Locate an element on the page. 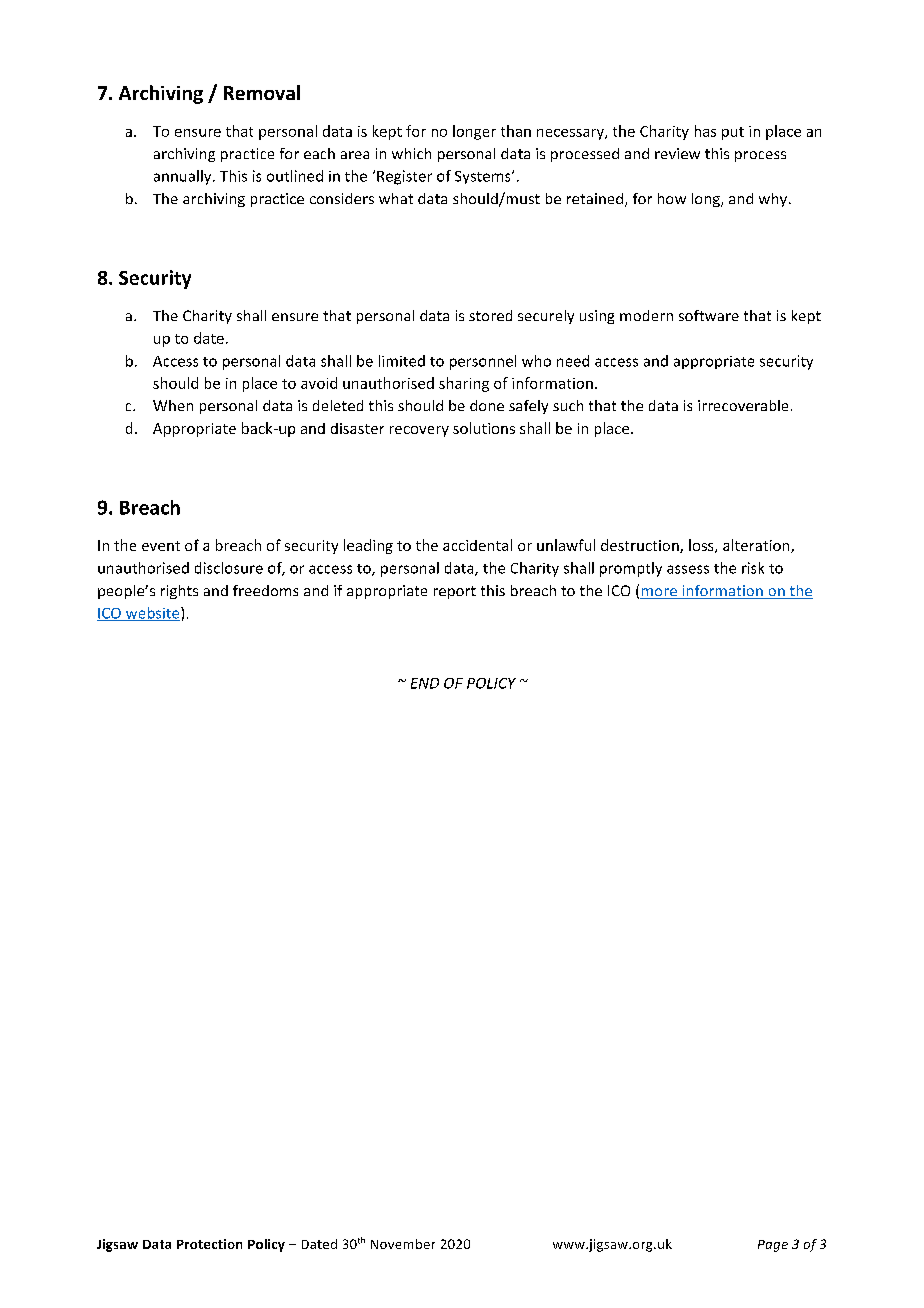 This page has height=1308, width=924. software is located at coordinates (709, 315).
